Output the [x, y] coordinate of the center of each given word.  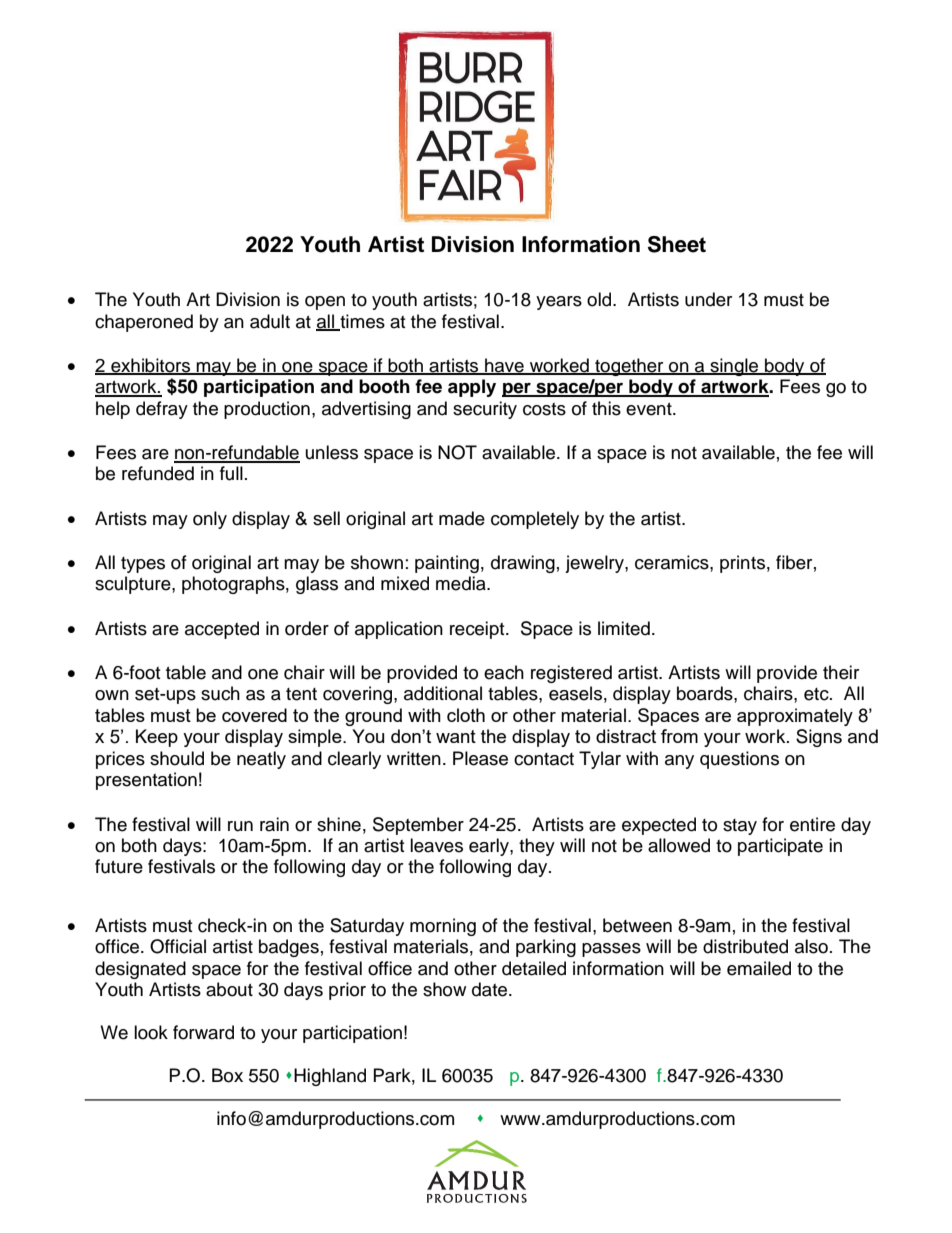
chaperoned [144, 323]
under [708, 299]
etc [817, 694]
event [650, 409]
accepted [222, 630]
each [504, 672]
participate [780, 847]
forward [203, 1032]
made [462, 518]
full [231, 473]
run [240, 826]
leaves [436, 845]
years [559, 303]
